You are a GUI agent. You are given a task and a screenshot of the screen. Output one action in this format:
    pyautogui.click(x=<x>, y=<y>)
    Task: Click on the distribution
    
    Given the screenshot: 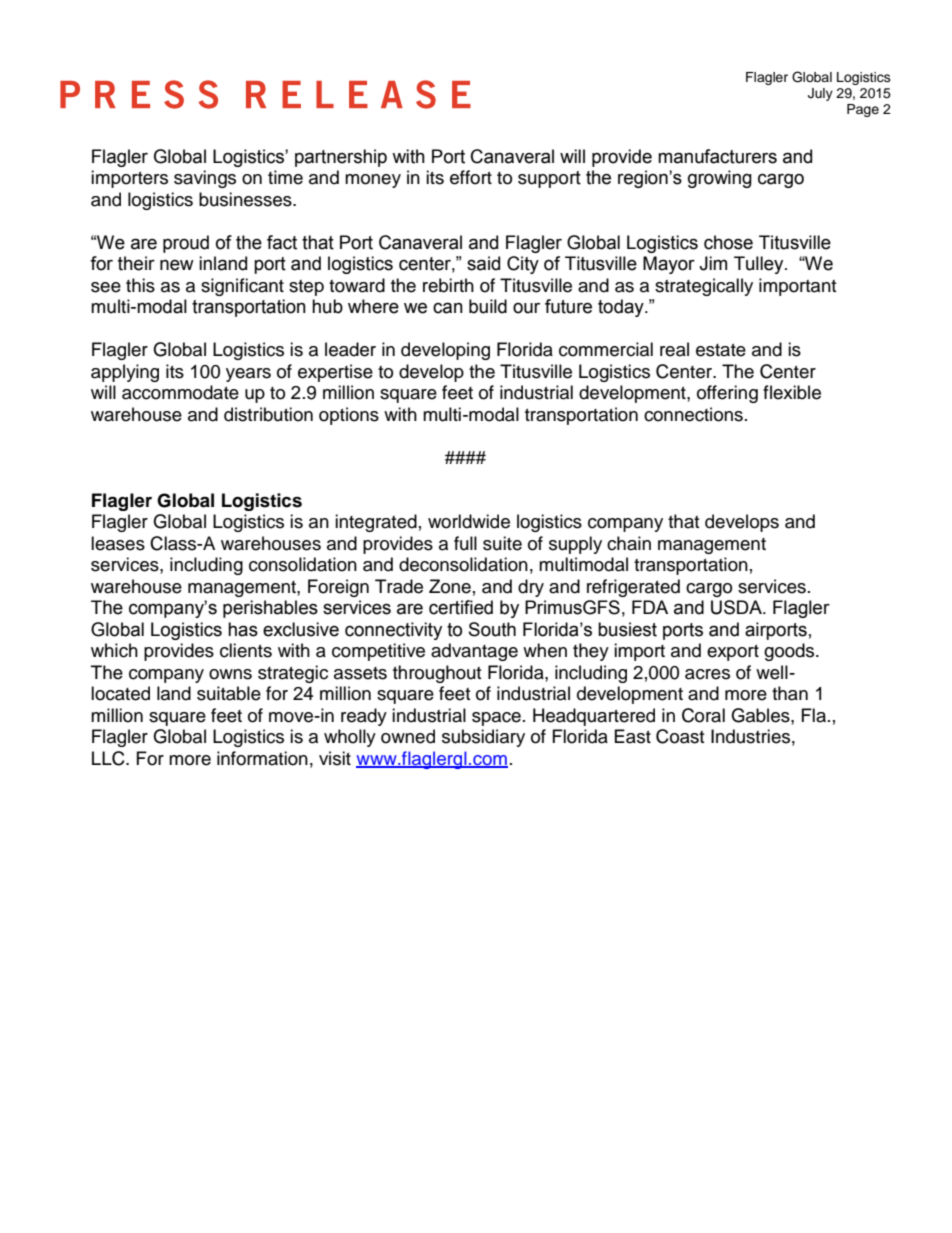 What is the action you would take?
    pyautogui.click(x=268, y=414)
